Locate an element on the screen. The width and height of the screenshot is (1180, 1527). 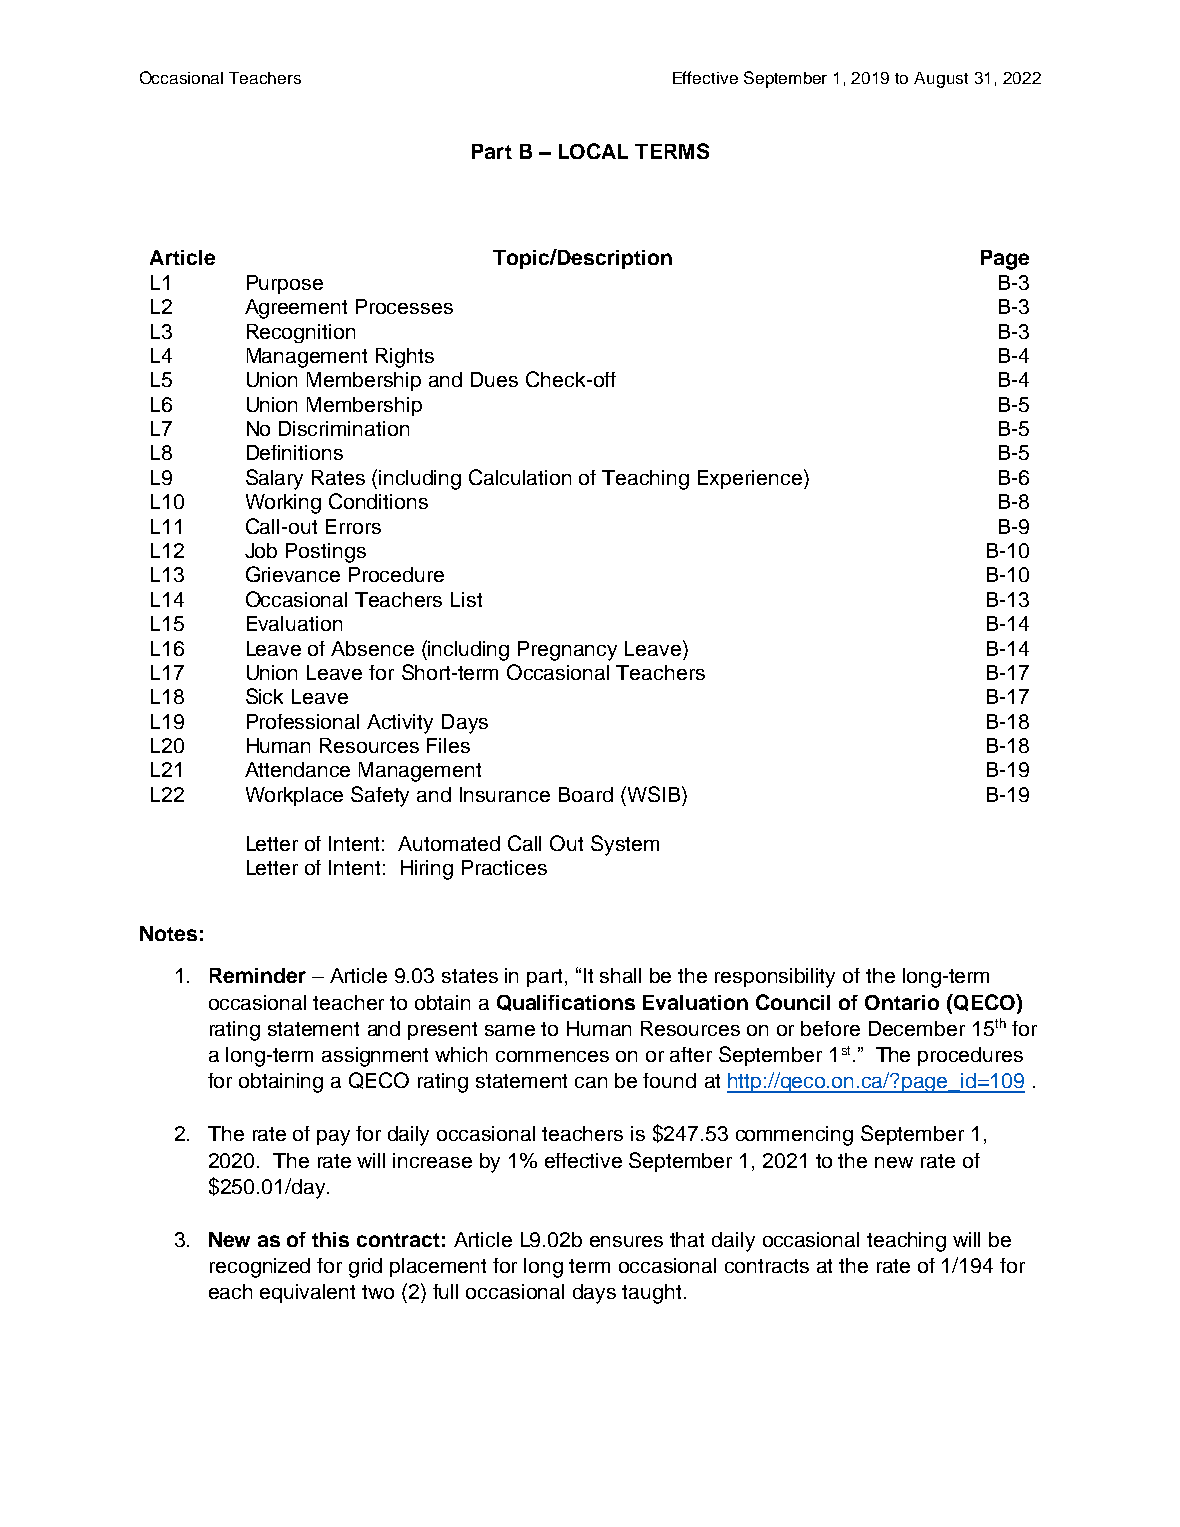
ensures is located at coordinates (626, 1241).
